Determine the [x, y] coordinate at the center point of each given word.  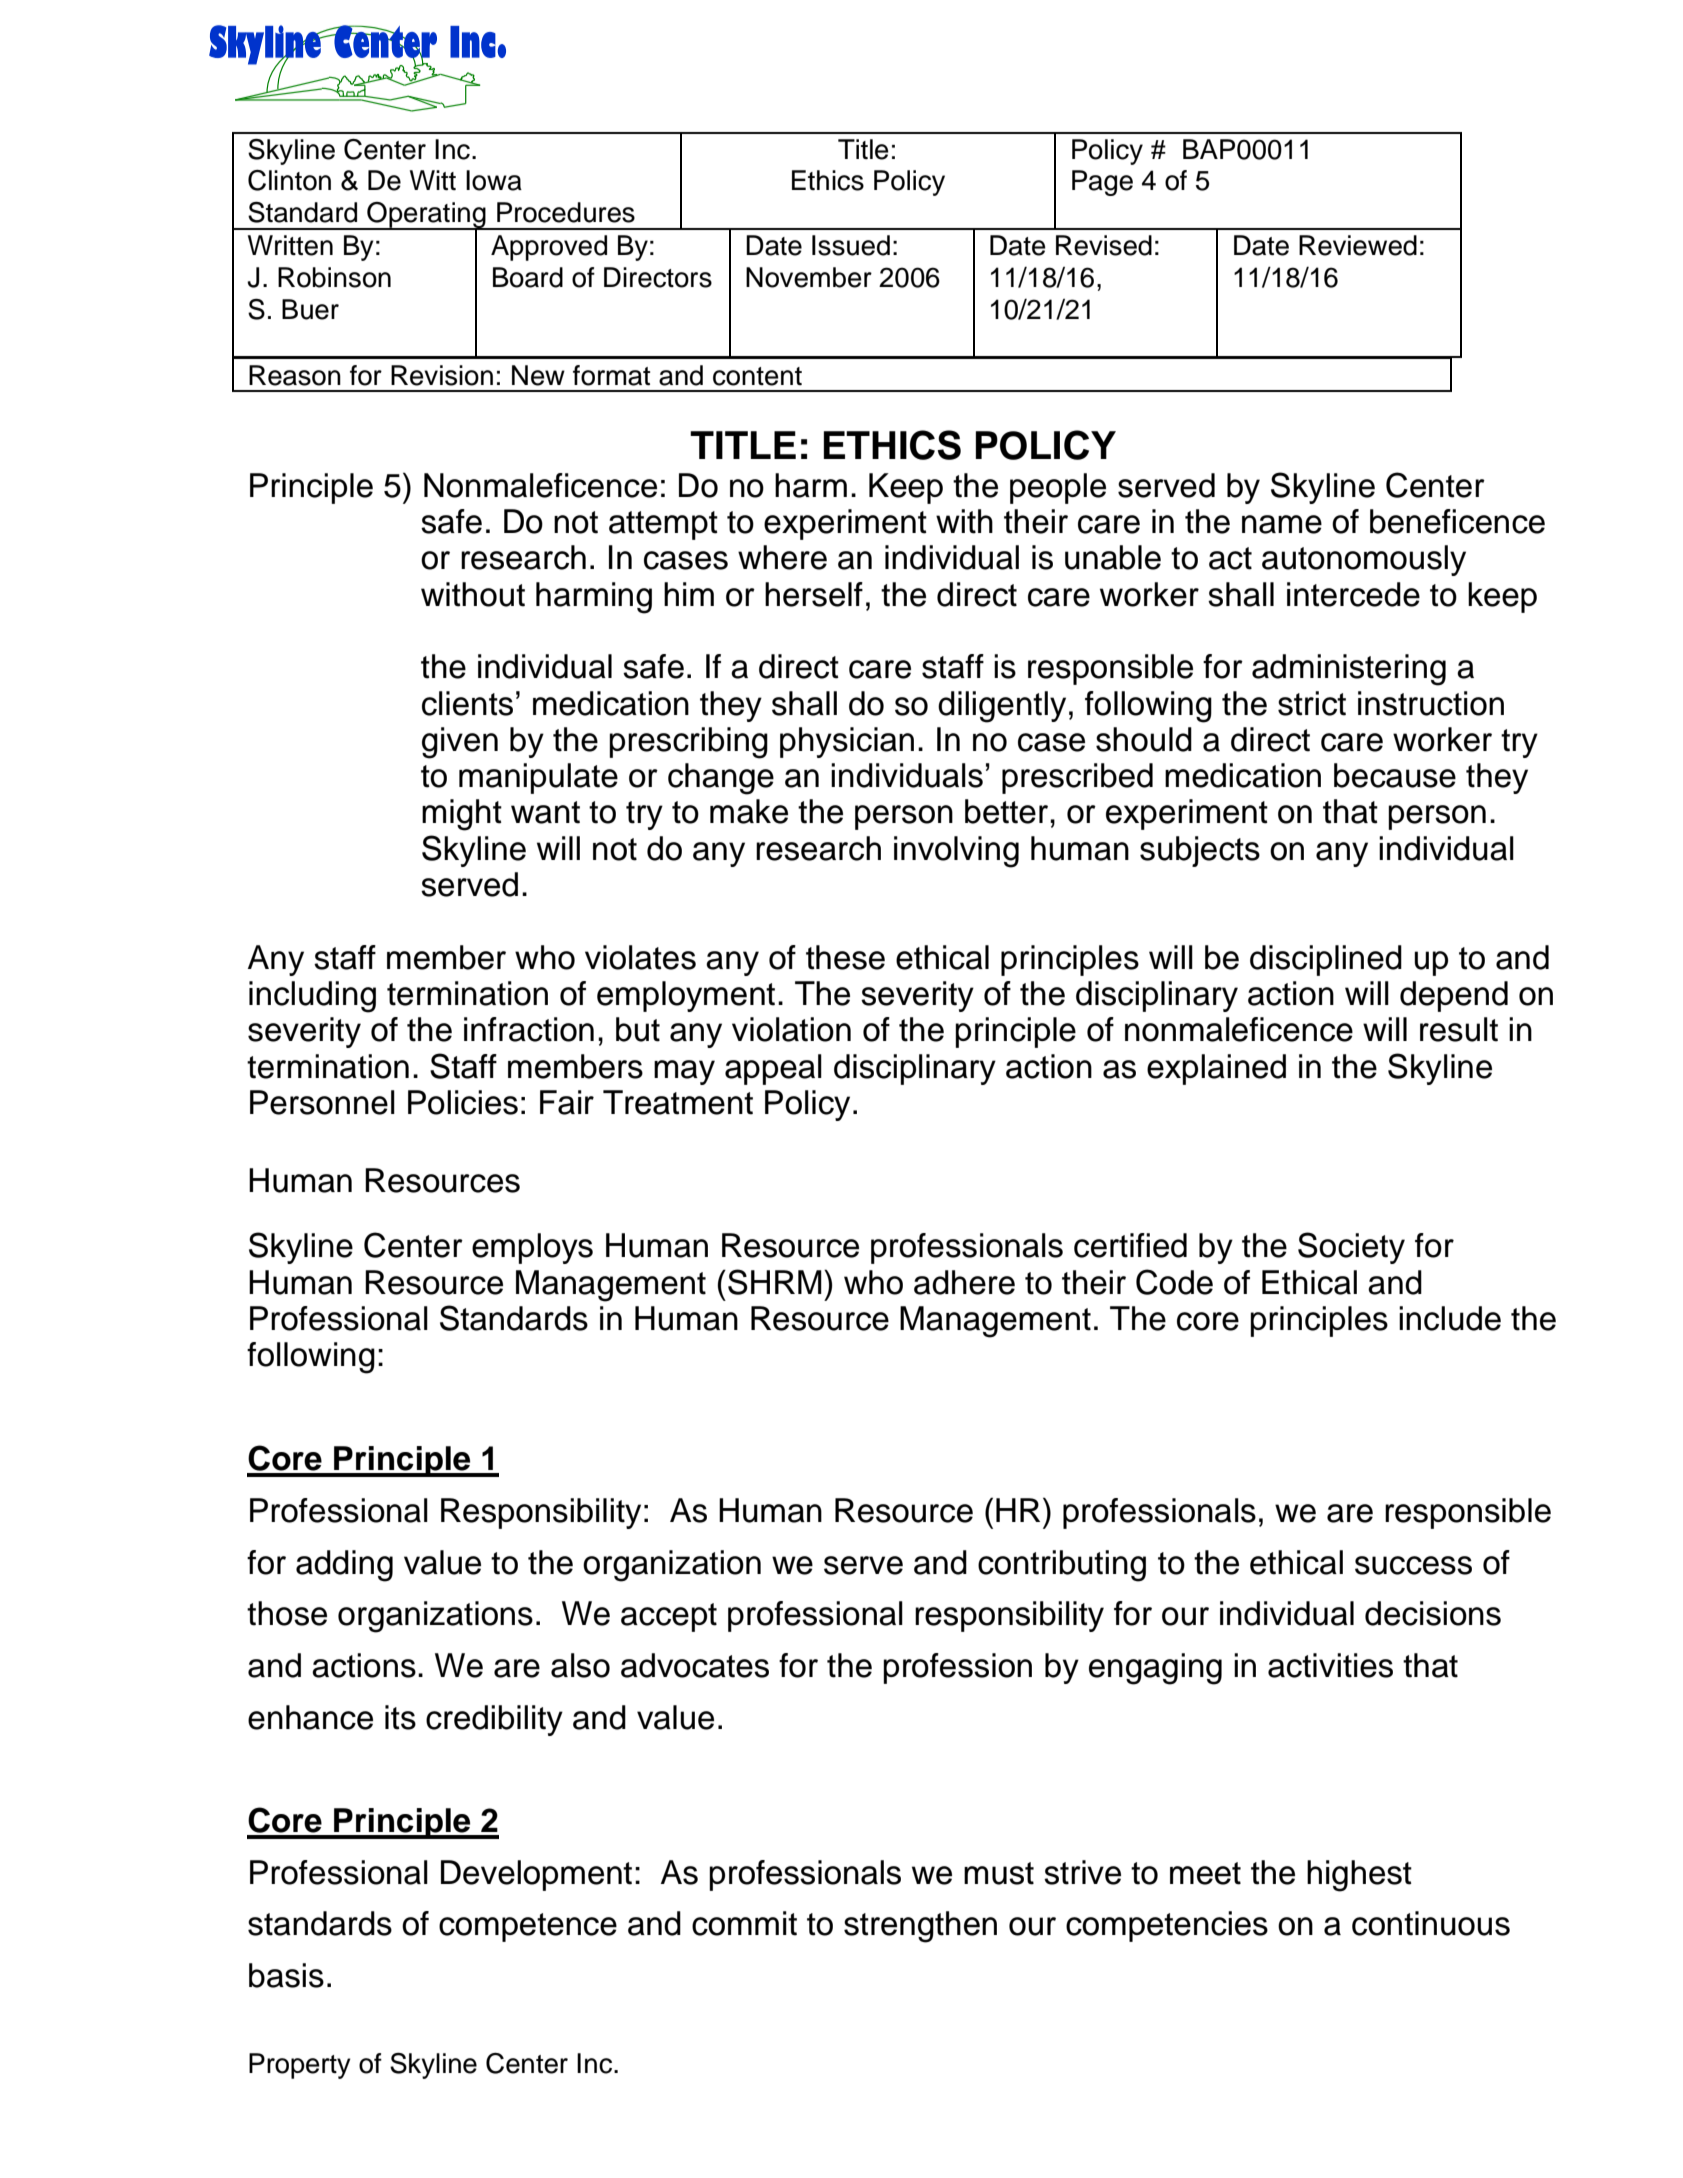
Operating [426, 216]
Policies [463, 1102]
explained [1216, 1069]
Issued [851, 245]
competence [528, 1927]
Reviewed [1358, 245]
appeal [773, 1069]
